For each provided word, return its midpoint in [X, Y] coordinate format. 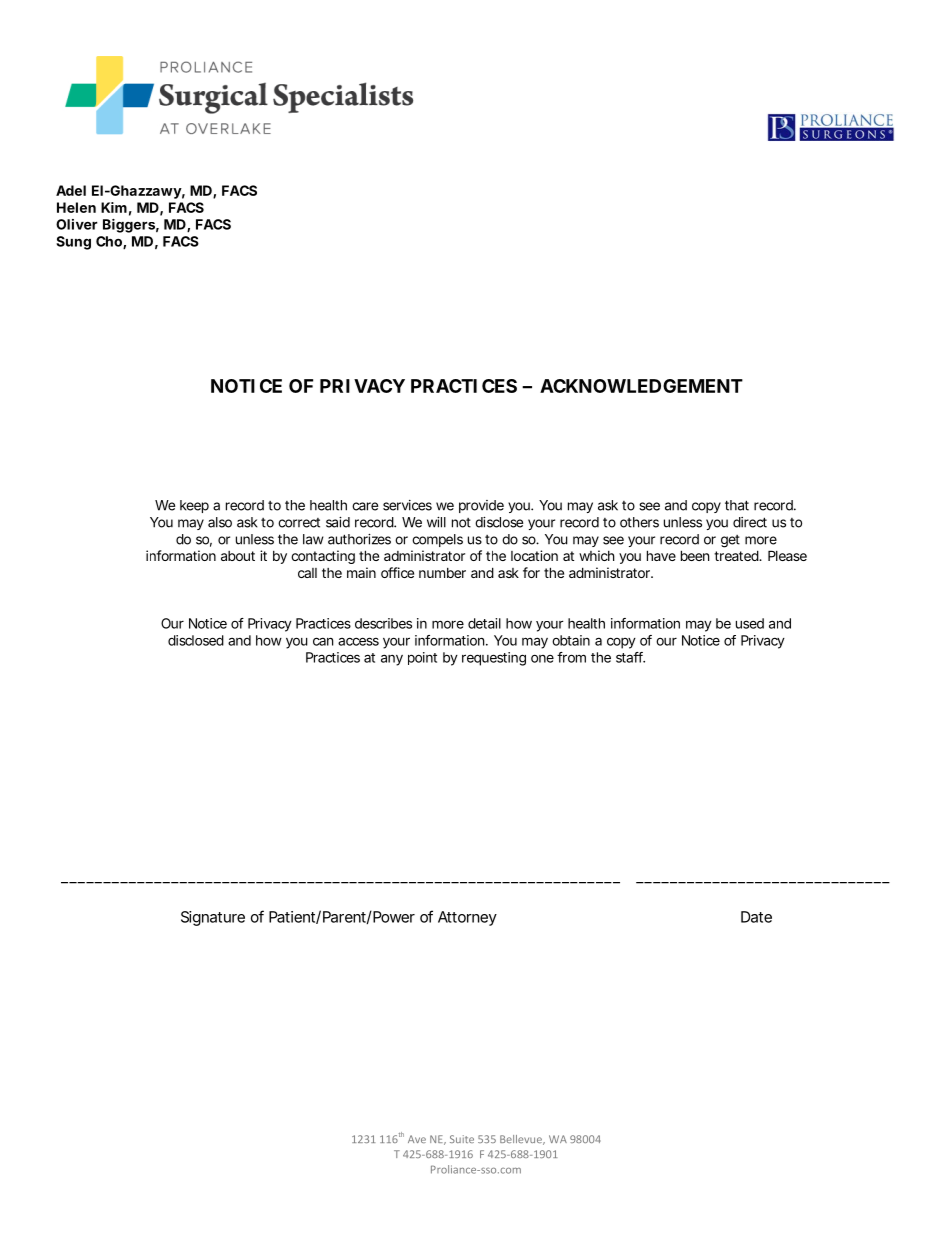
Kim [114, 207]
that [737, 505]
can [323, 641]
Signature [213, 918]
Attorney [467, 918]
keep [194, 506]
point [422, 658]
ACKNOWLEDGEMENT [641, 386]
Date [756, 917]
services [407, 505]
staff [630, 657]
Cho [110, 242]
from [571, 657]
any [392, 660]
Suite [462, 1139]
